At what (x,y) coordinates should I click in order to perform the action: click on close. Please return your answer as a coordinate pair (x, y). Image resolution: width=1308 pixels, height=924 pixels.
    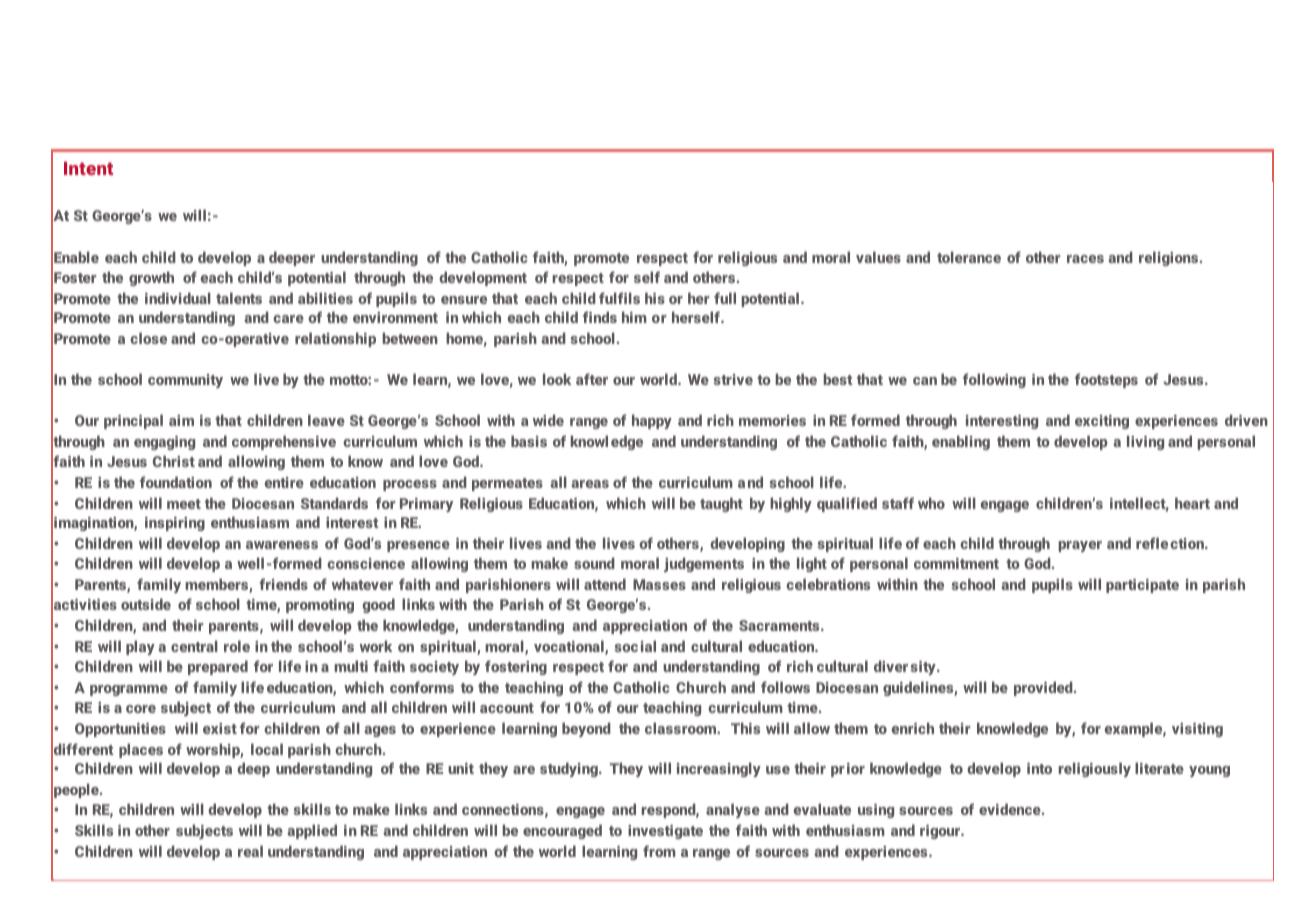
    Looking at the image, I should click on (148, 338).
